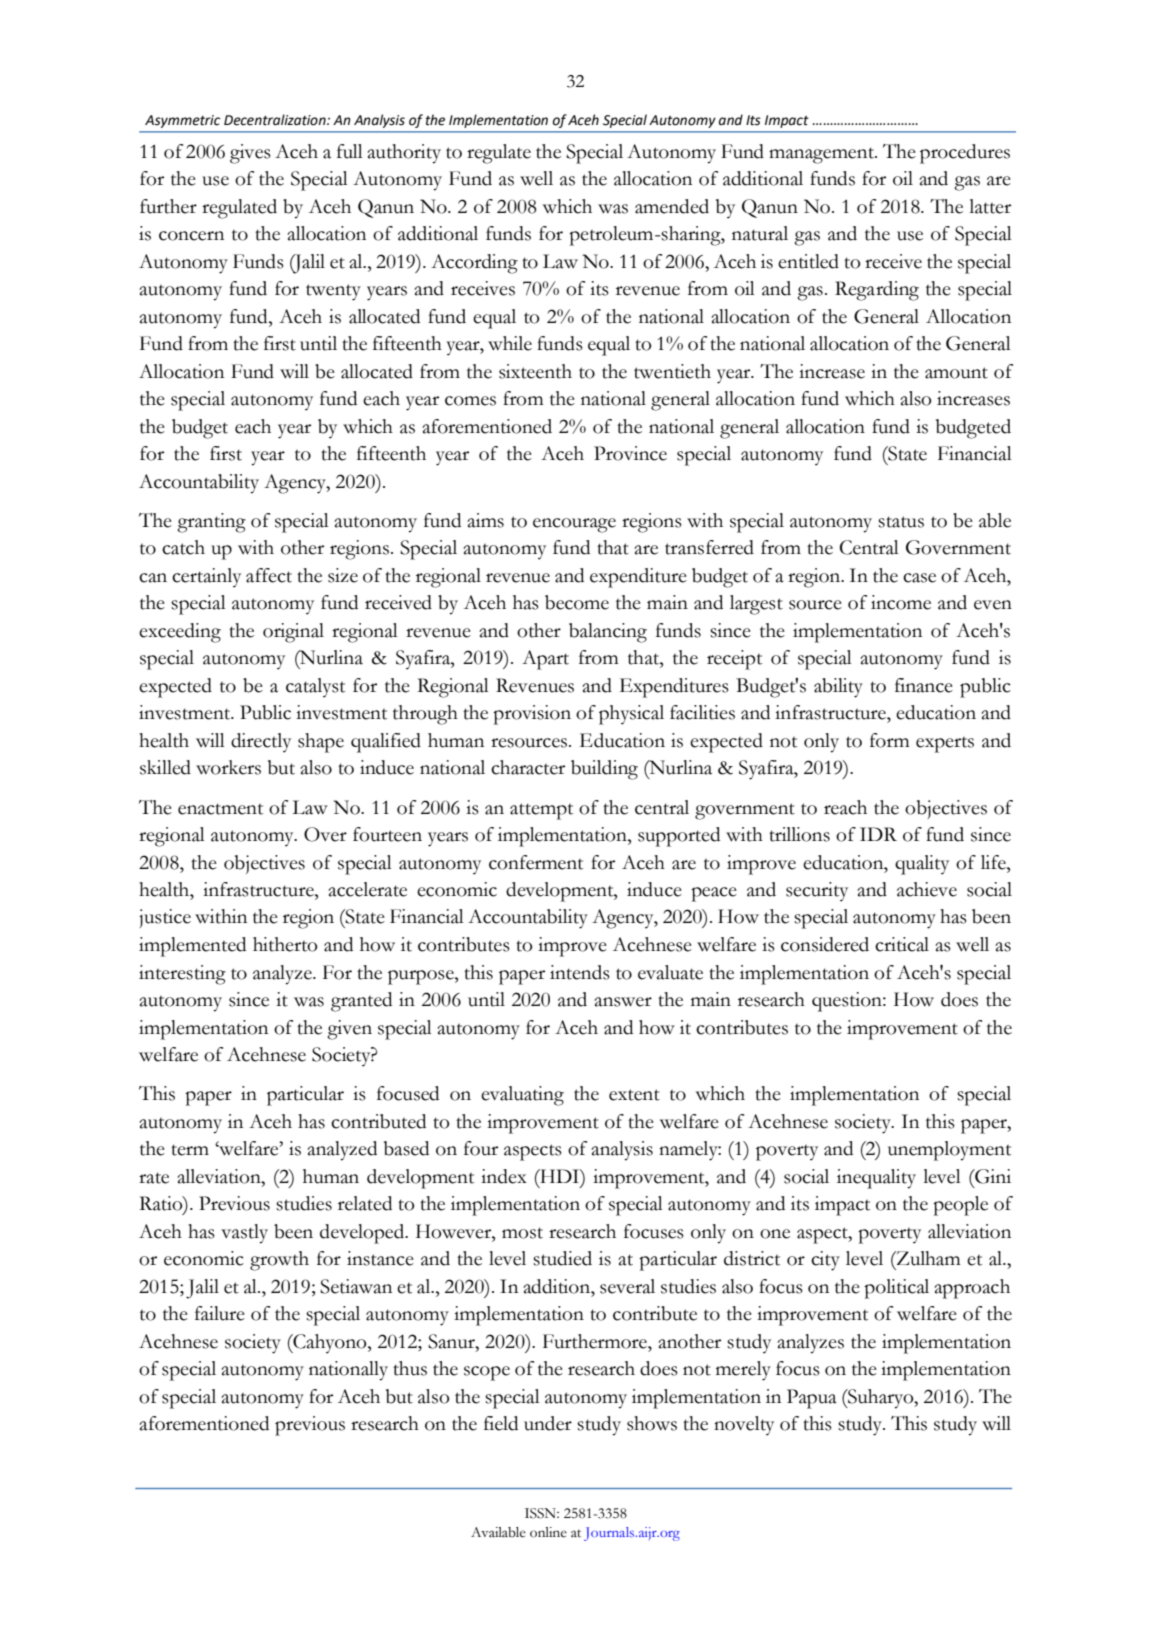  What do you see at coordinates (672, 206) in the image?
I see `amended` at bounding box center [672, 206].
